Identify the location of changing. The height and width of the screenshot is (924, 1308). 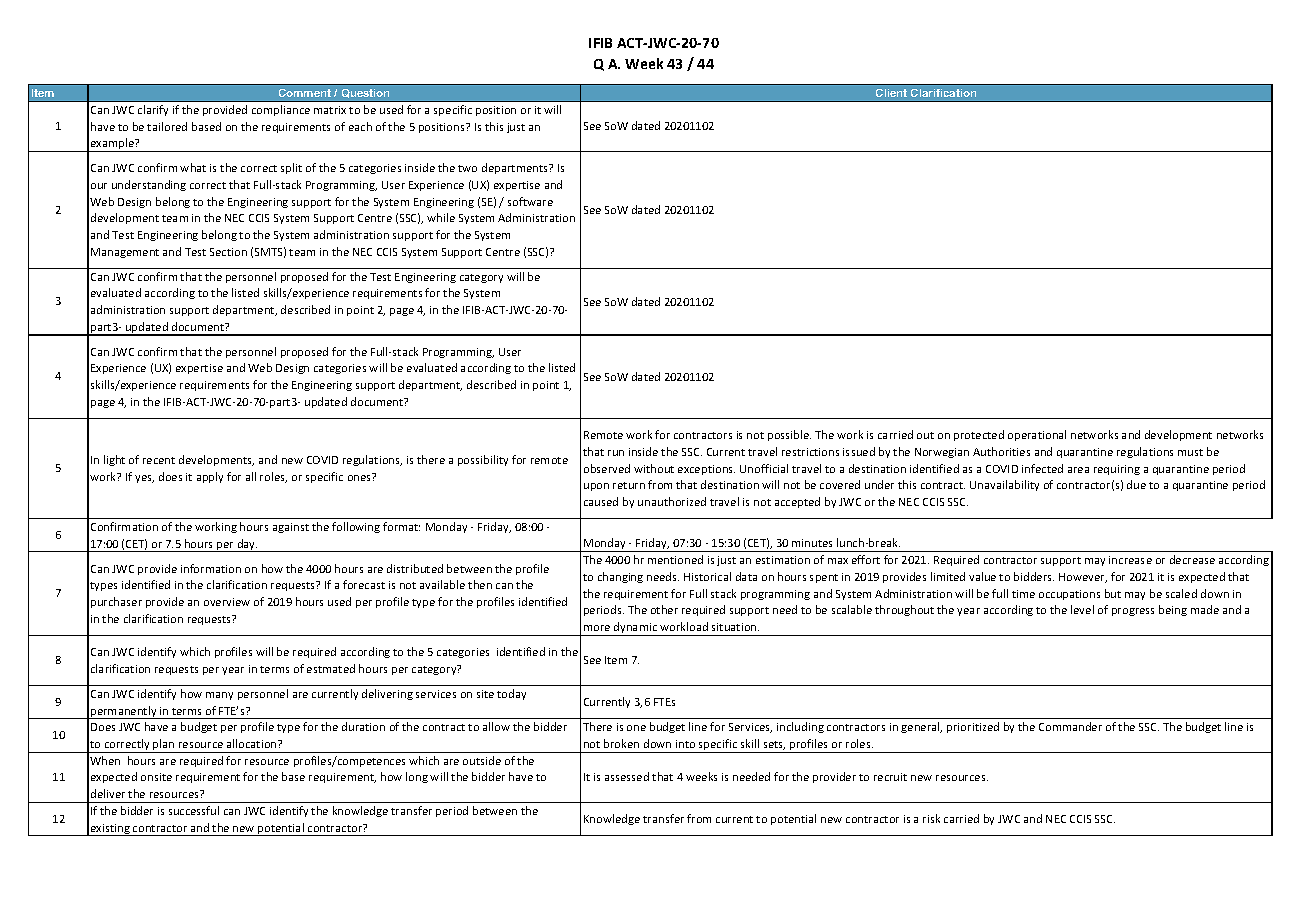
(620, 577).
